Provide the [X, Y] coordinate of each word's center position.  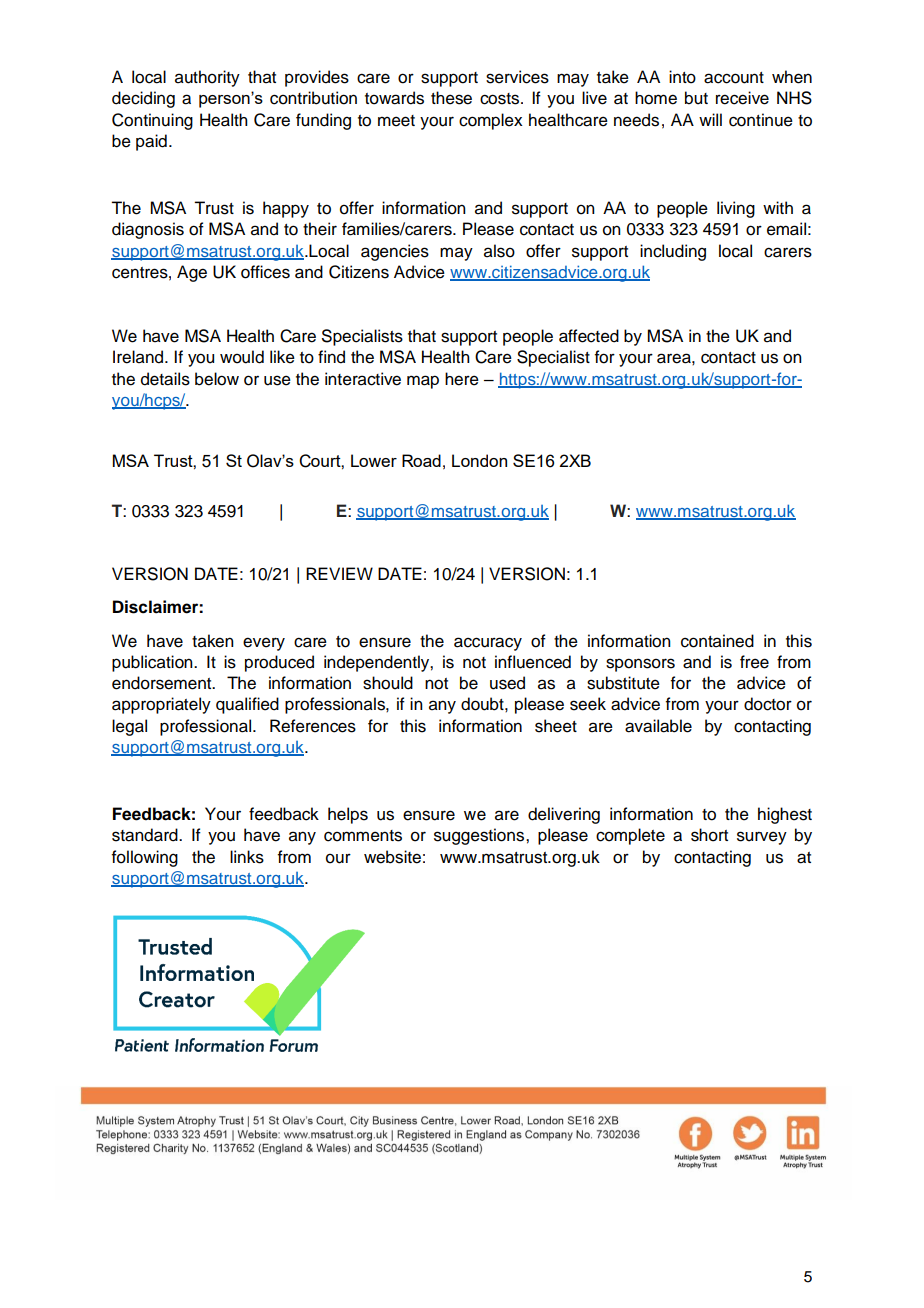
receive [742, 98]
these [451, 98]
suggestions [480, 836]
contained [717, 641]
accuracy [488, 644]
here [462, 379]
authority [207, 78]
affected [589, 336]
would [242, 357]
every [264, 644]
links [247, 857]
